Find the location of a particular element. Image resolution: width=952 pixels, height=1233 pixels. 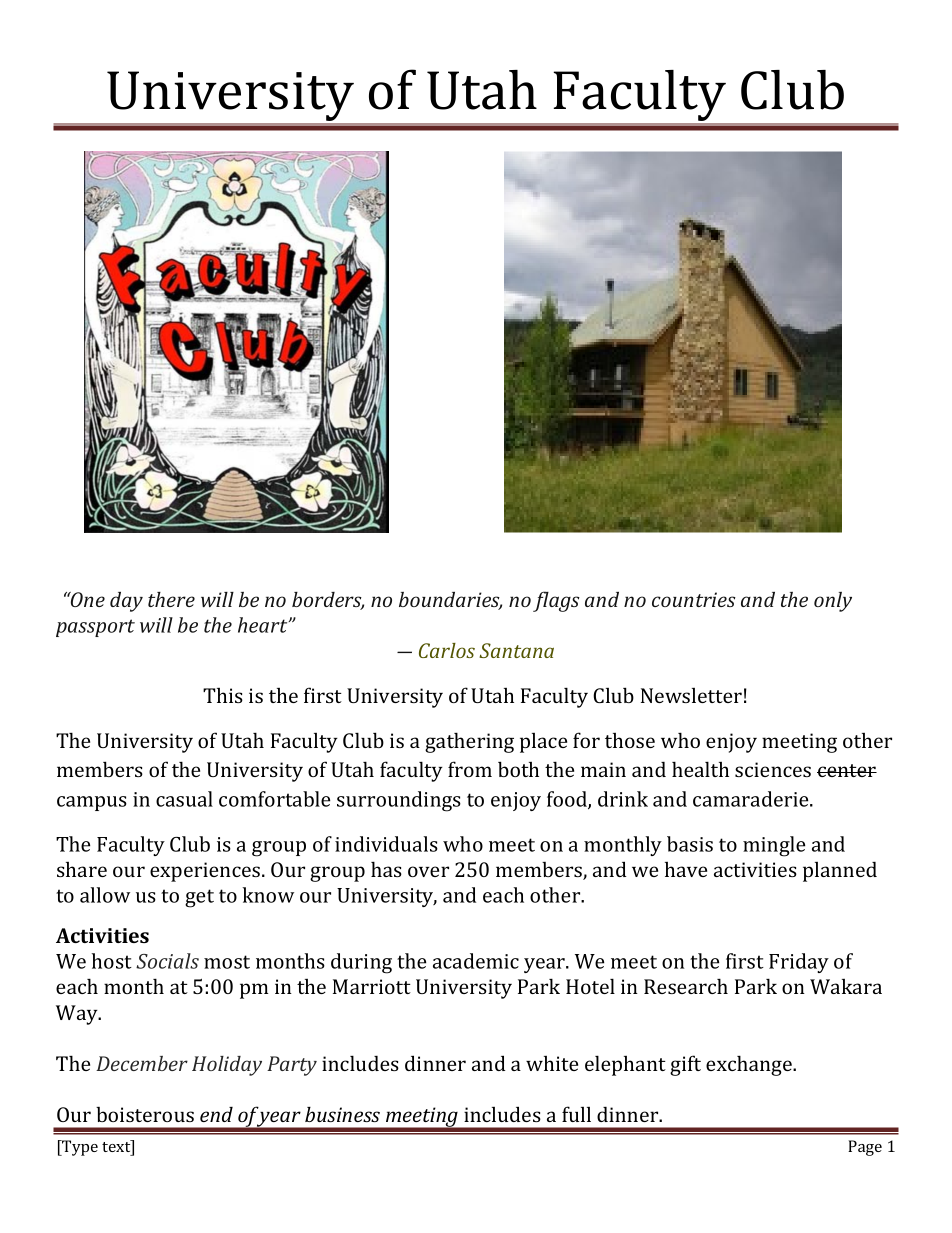

there is located at coordinates (171, 599).
